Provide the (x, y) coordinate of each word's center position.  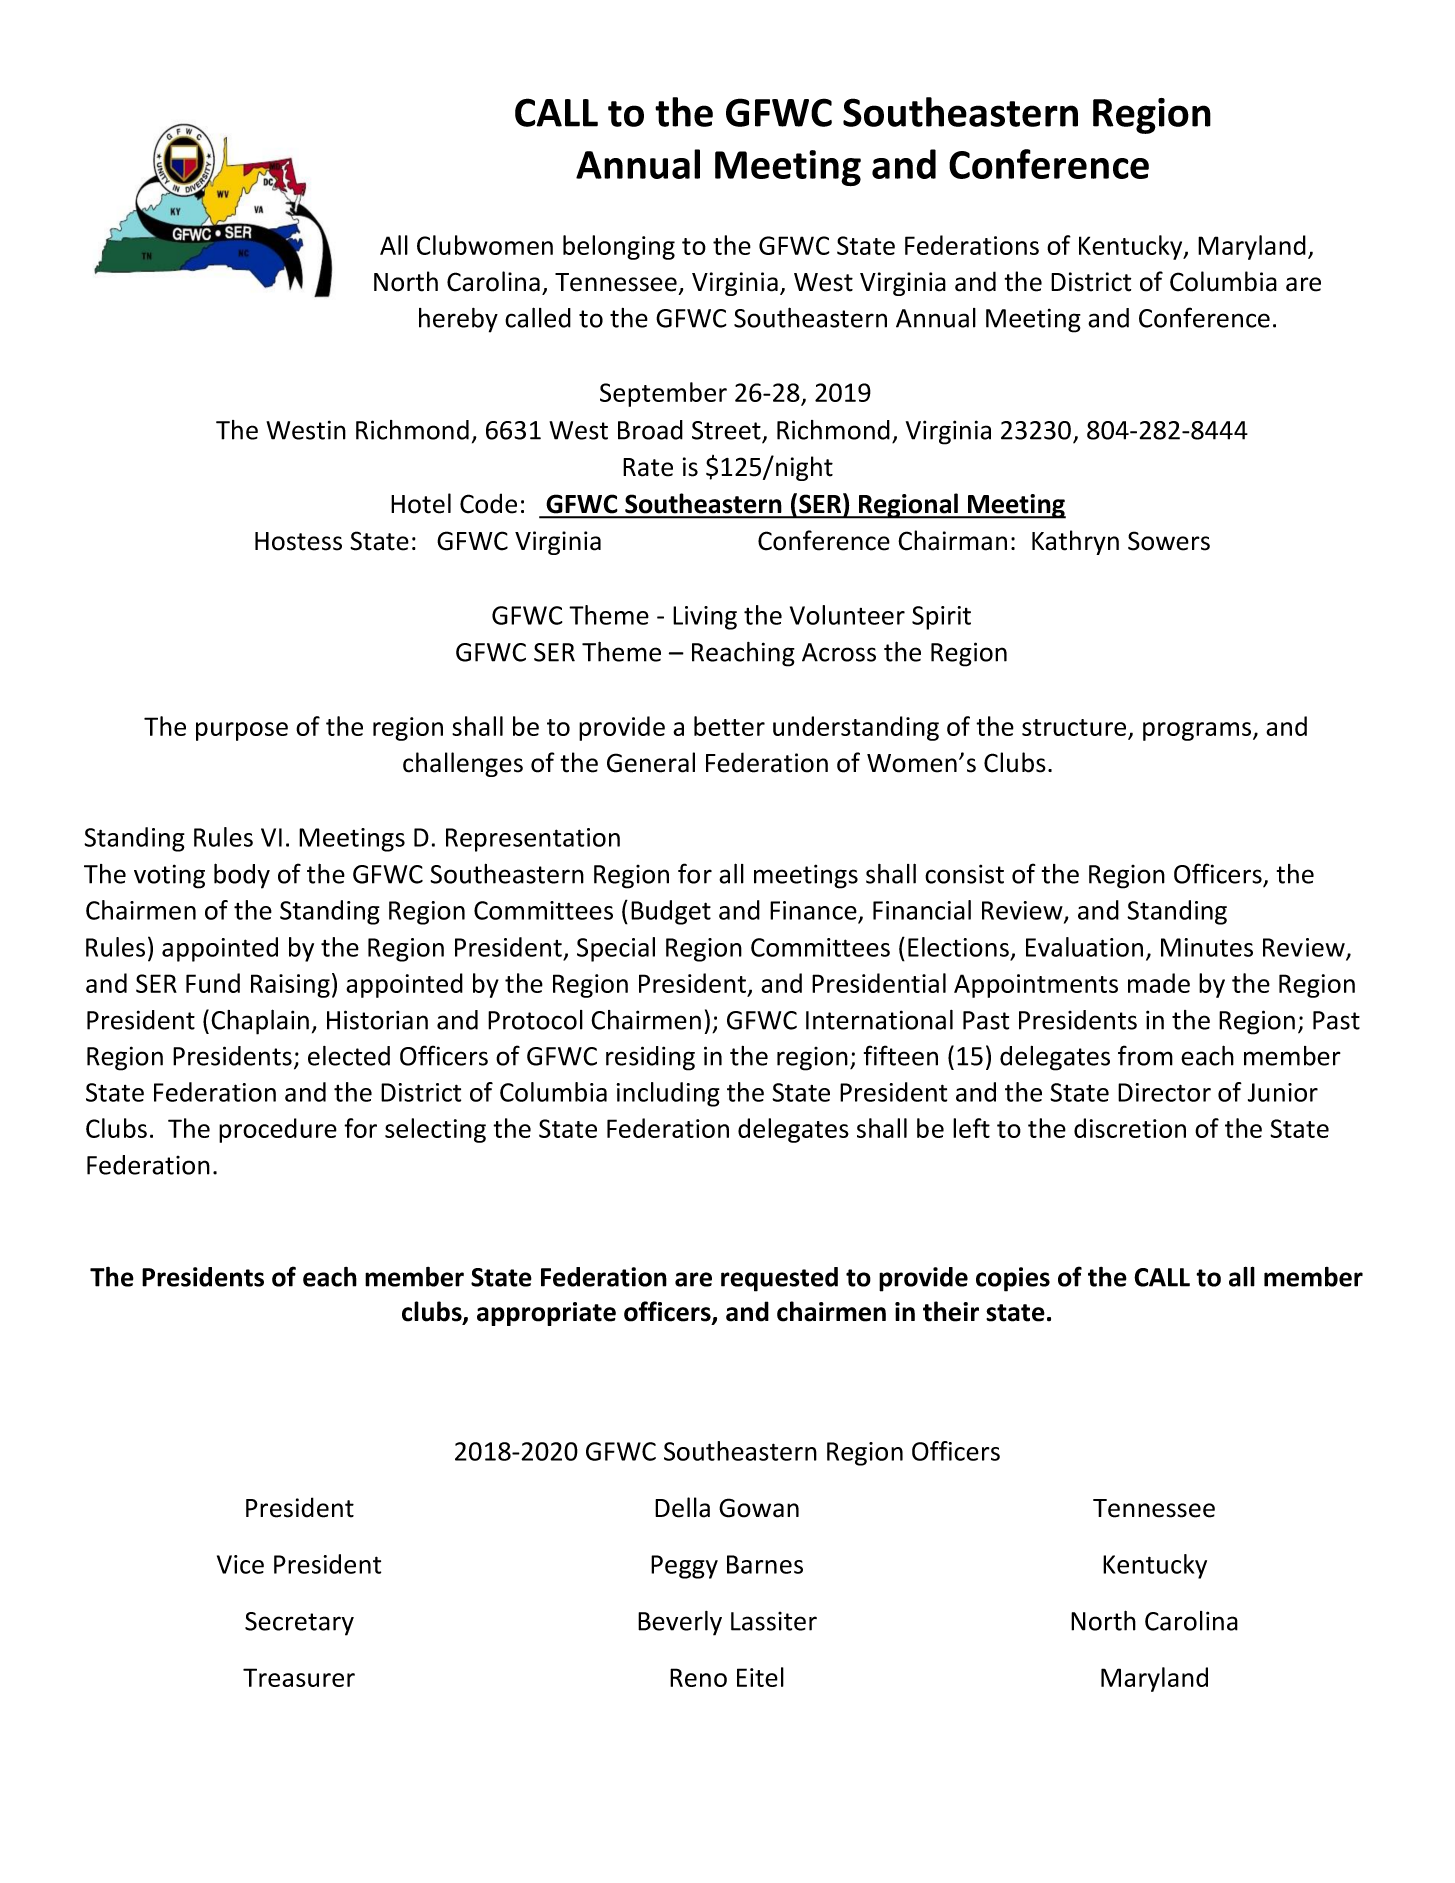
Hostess (298, 541)
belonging (619, 247)
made (1159, 983)
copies (1013, 1279)
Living (705, 618)
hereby (458, 320)
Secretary (299, 1624)
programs (1198, 731)
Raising (290, 986)
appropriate (546, 1314)
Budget (671, 912)
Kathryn (1075, 542)
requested (779, 1279)
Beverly (680, 1623)
